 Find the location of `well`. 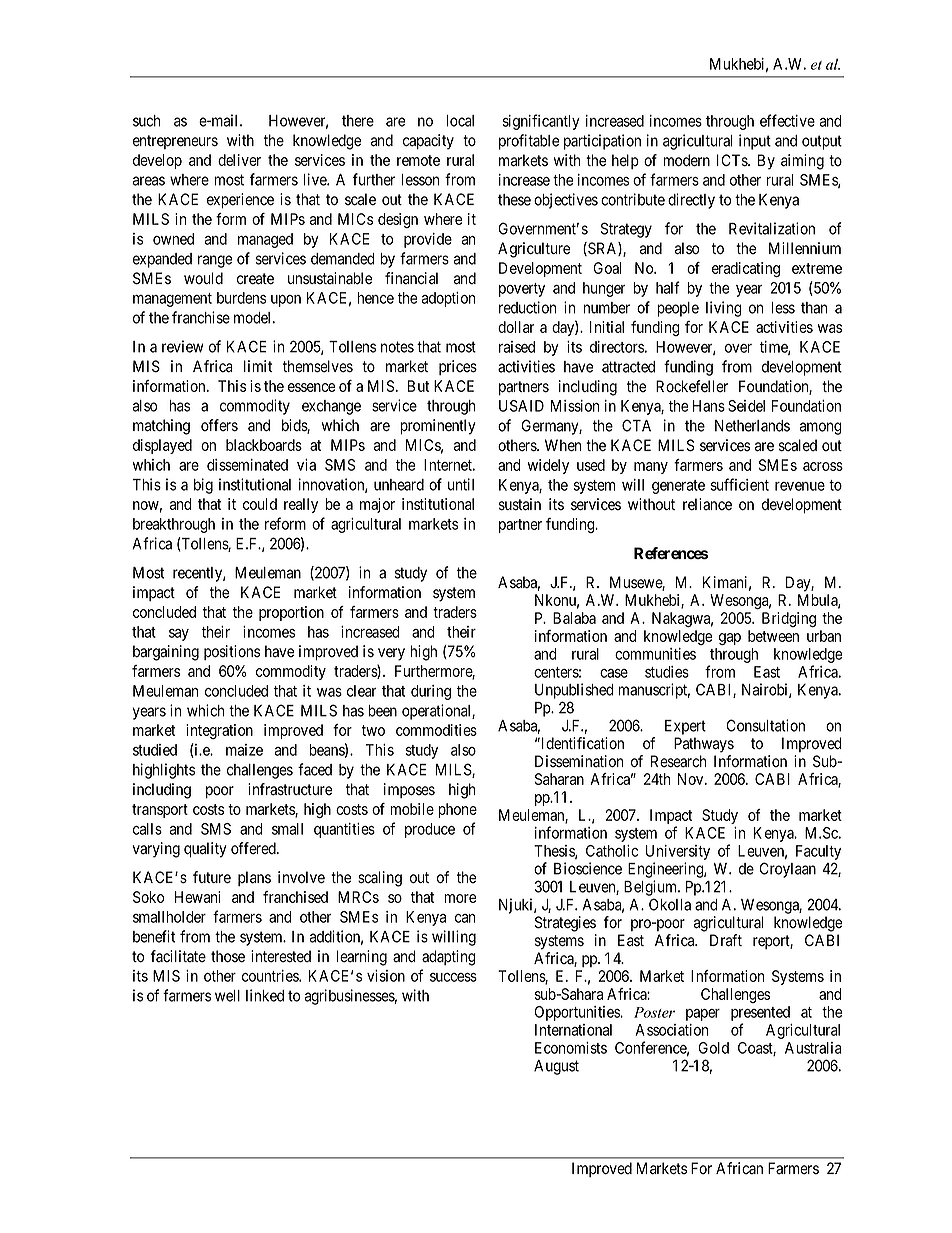

well is located at coordinates (227, 996).
